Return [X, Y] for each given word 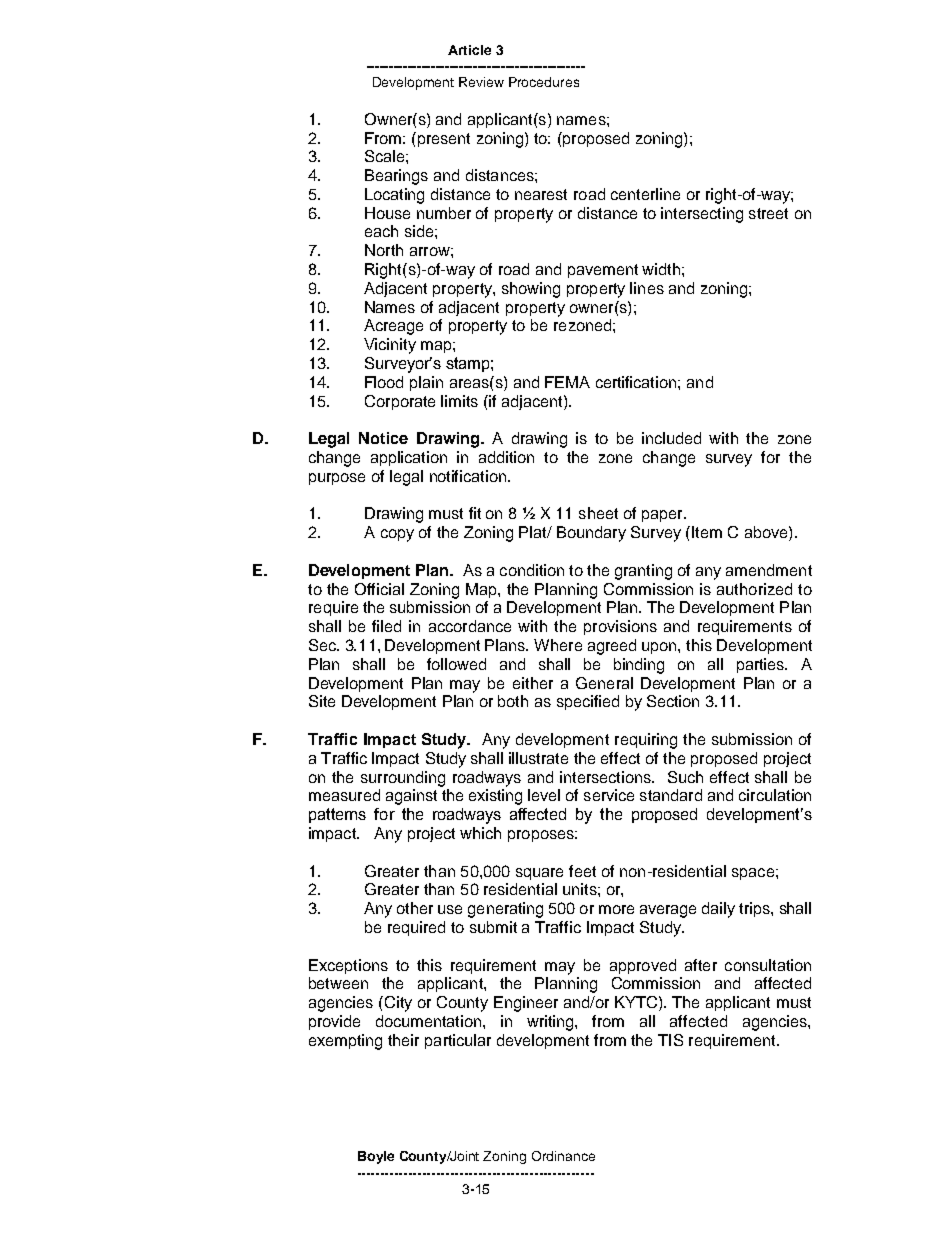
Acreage [393, 327]
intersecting [702, 215]
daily [718, 910]
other [415, 908]
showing [531, 290]
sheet [598, 513]
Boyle [376, 1157]
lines [647, 288]
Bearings [396, 177]
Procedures [544, 82]
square [539, 874]
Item [707, 532]
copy [397, 535]
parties [762, 665]
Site [322, 701]
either [533, 683]
